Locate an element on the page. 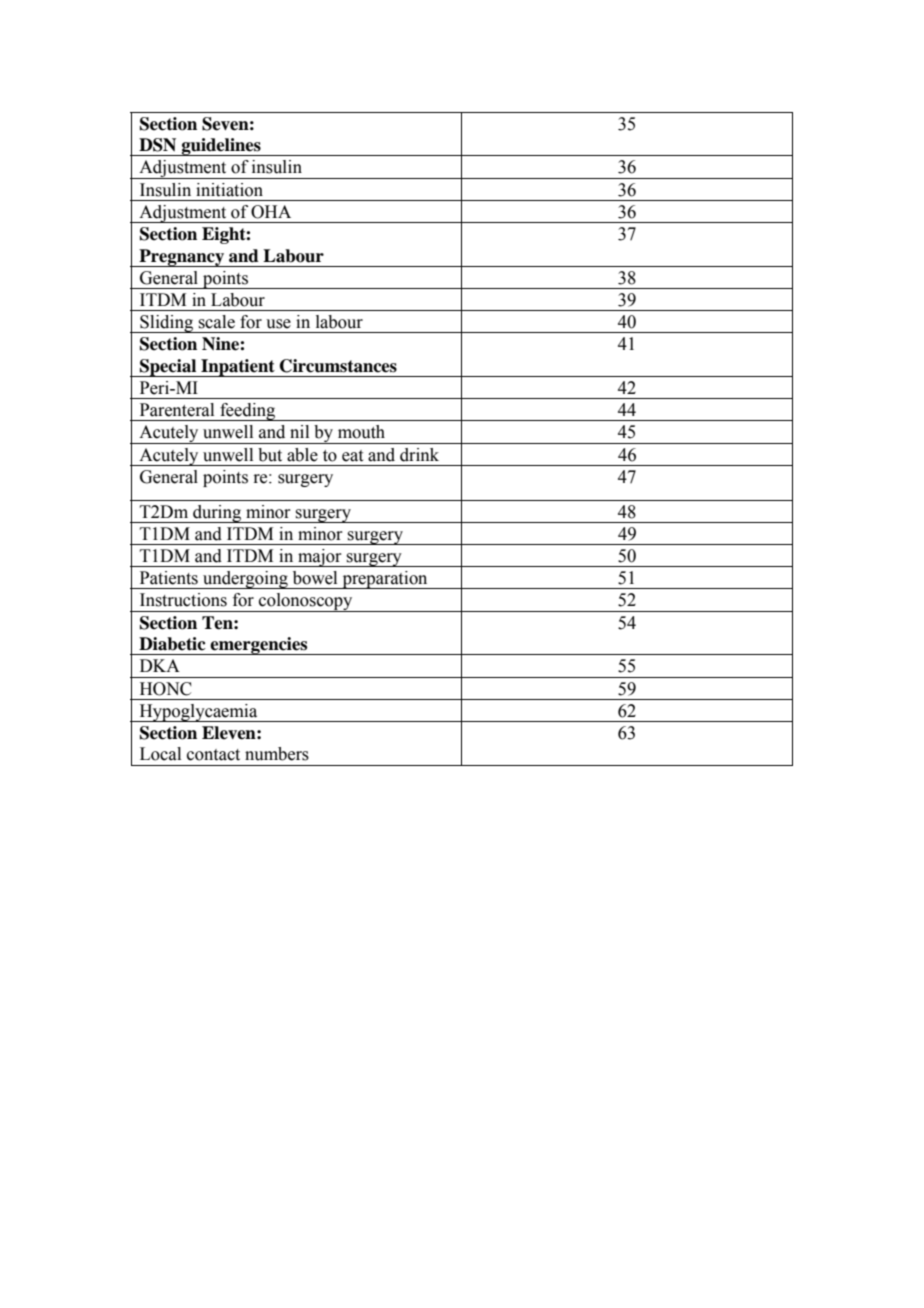 The image size is (924, 1308). Parenteral is located at coordinates (177, 410).
